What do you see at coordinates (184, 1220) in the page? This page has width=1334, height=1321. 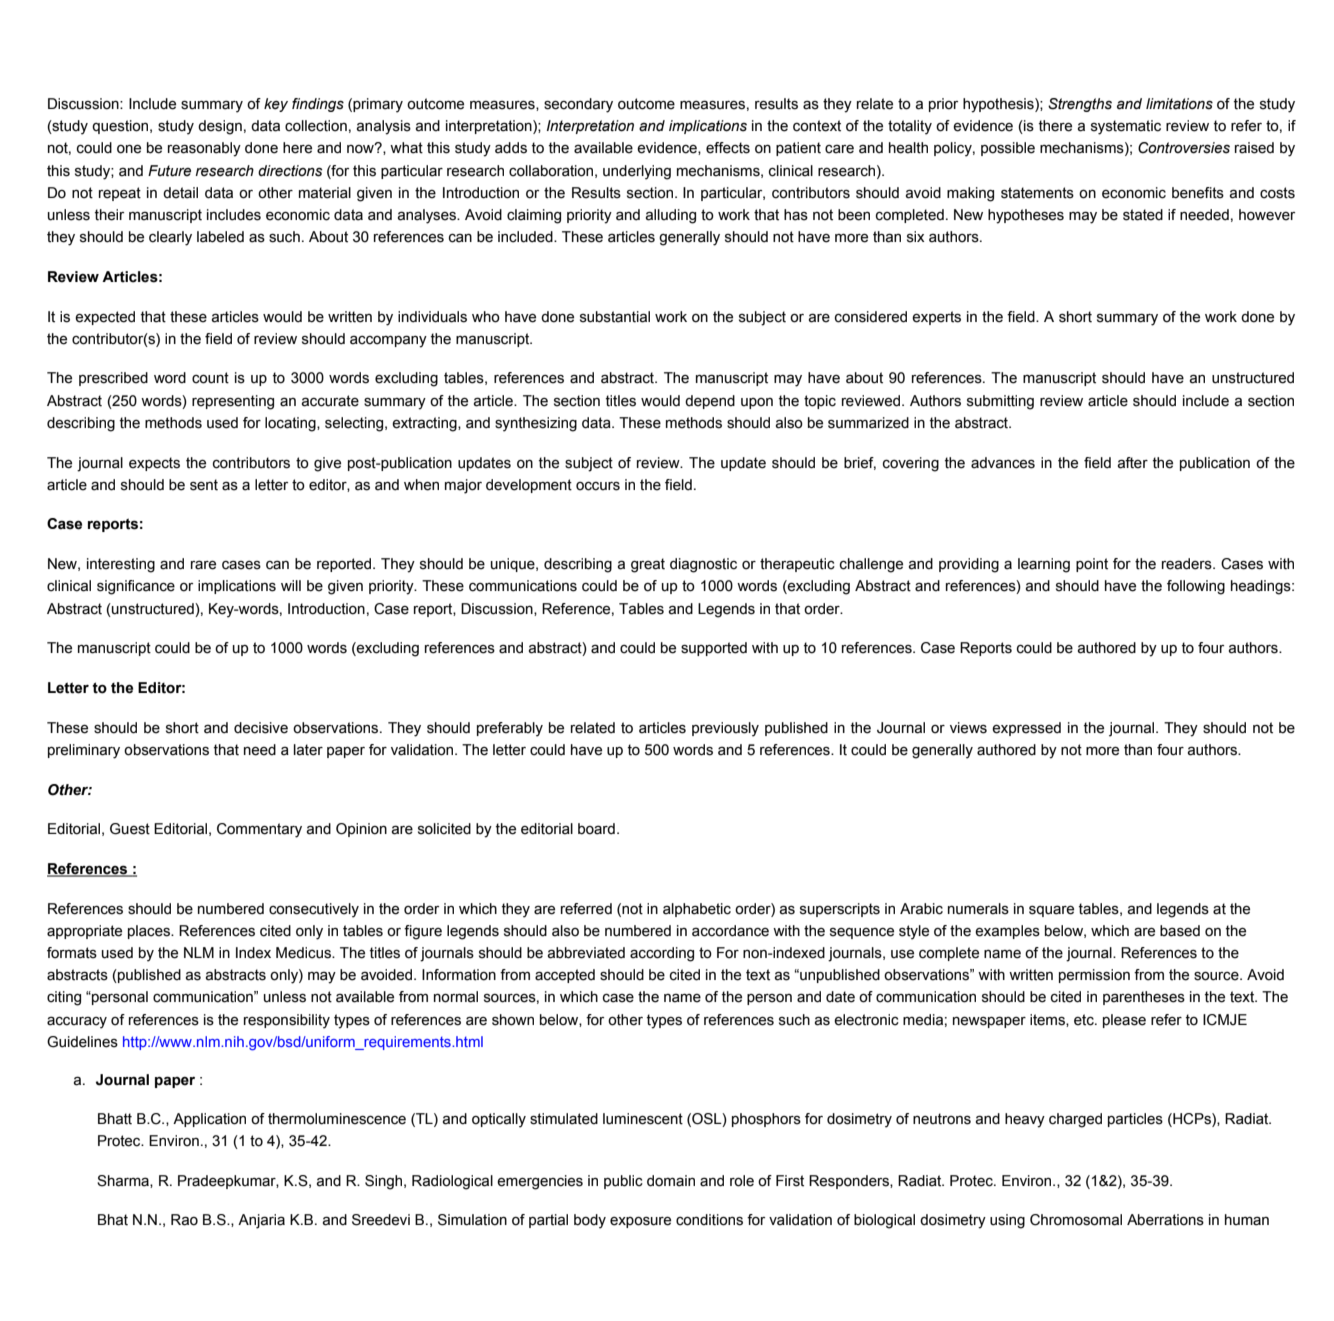 I see `Rao` at bounding box center [184, 1220].
